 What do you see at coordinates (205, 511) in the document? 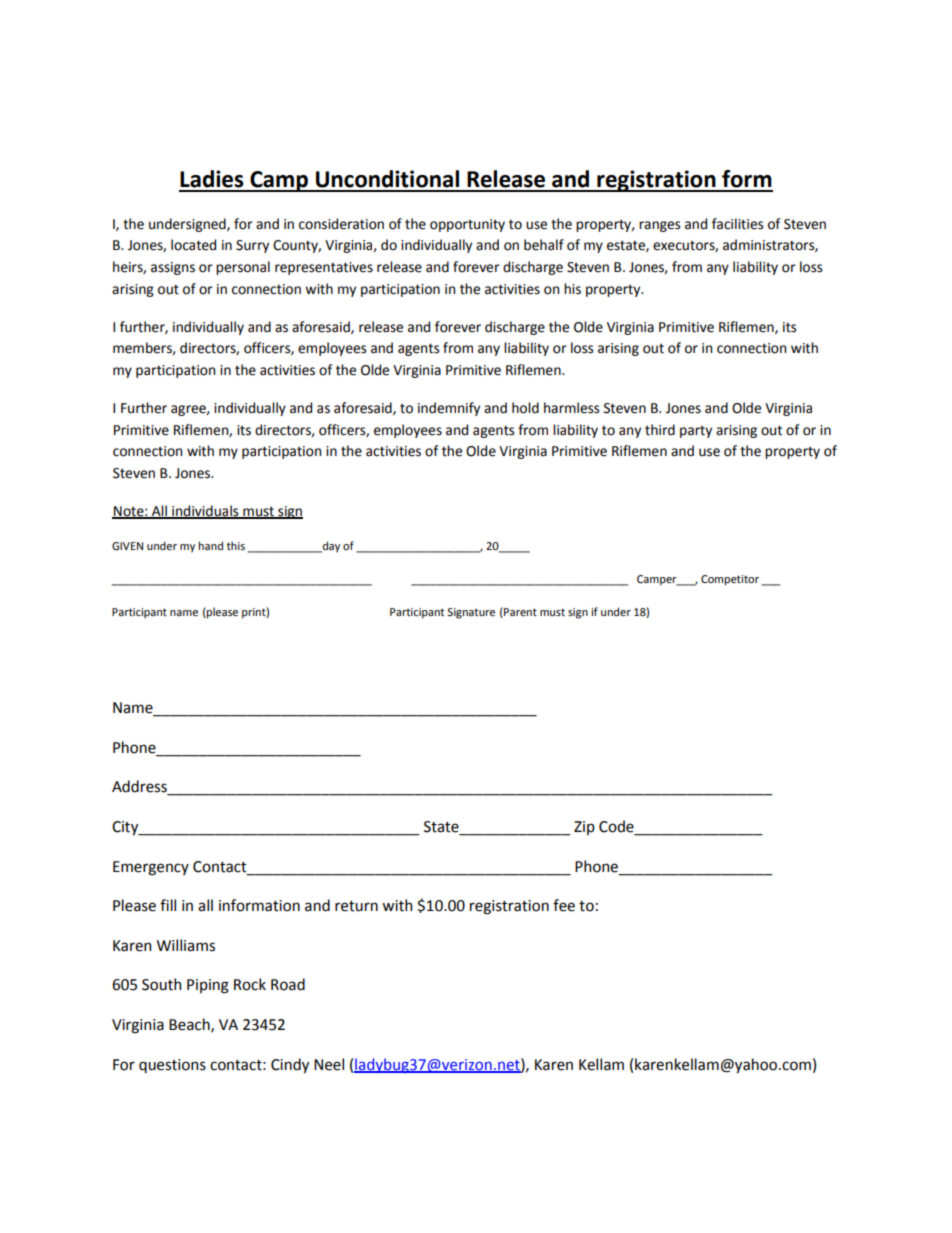
I see `individuals` at bounding box center [205, 511].
